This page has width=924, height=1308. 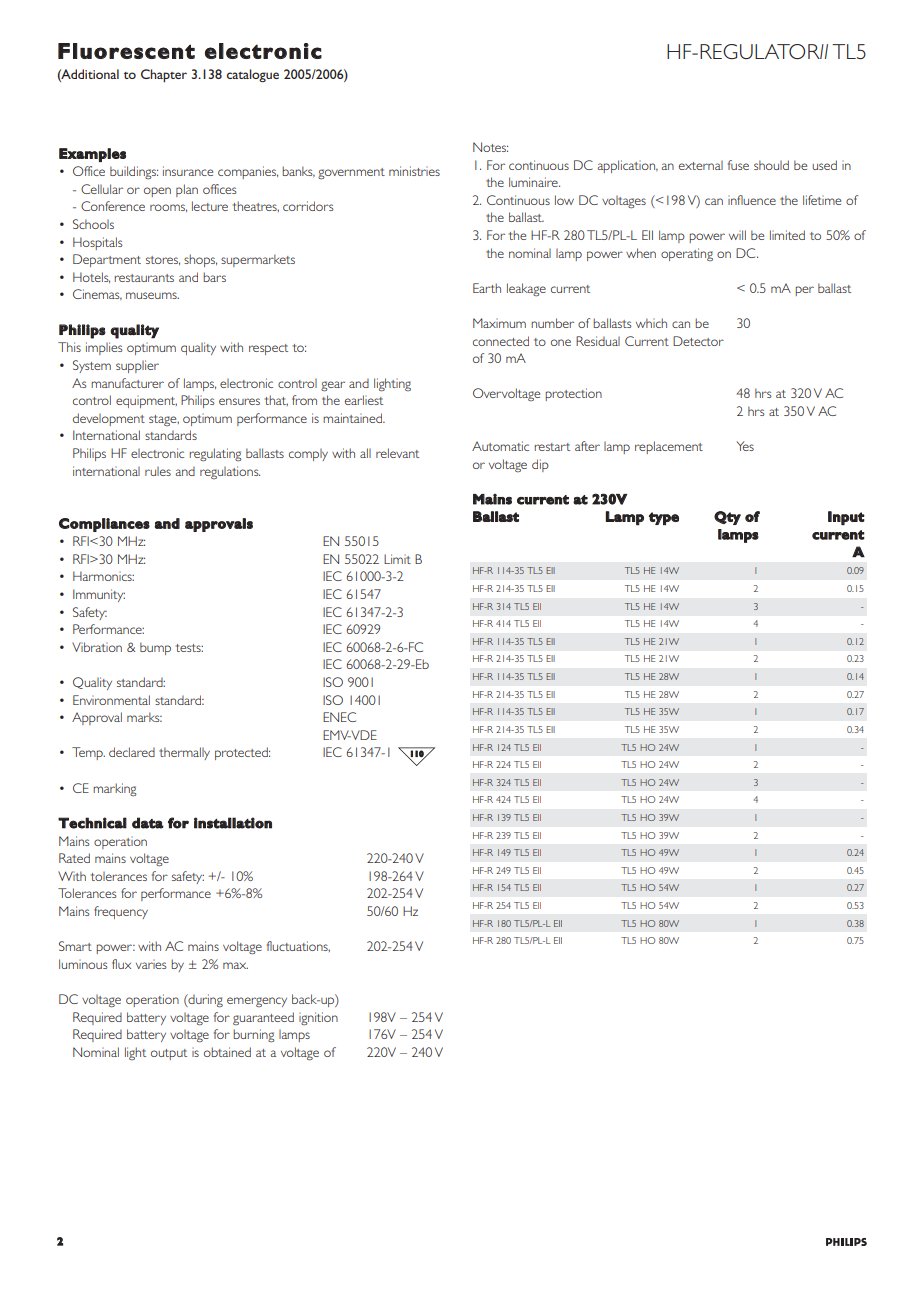 What do you see at coordinates (397, 453) in the page?
I see `relevant` at bounding box center [397, 453].
